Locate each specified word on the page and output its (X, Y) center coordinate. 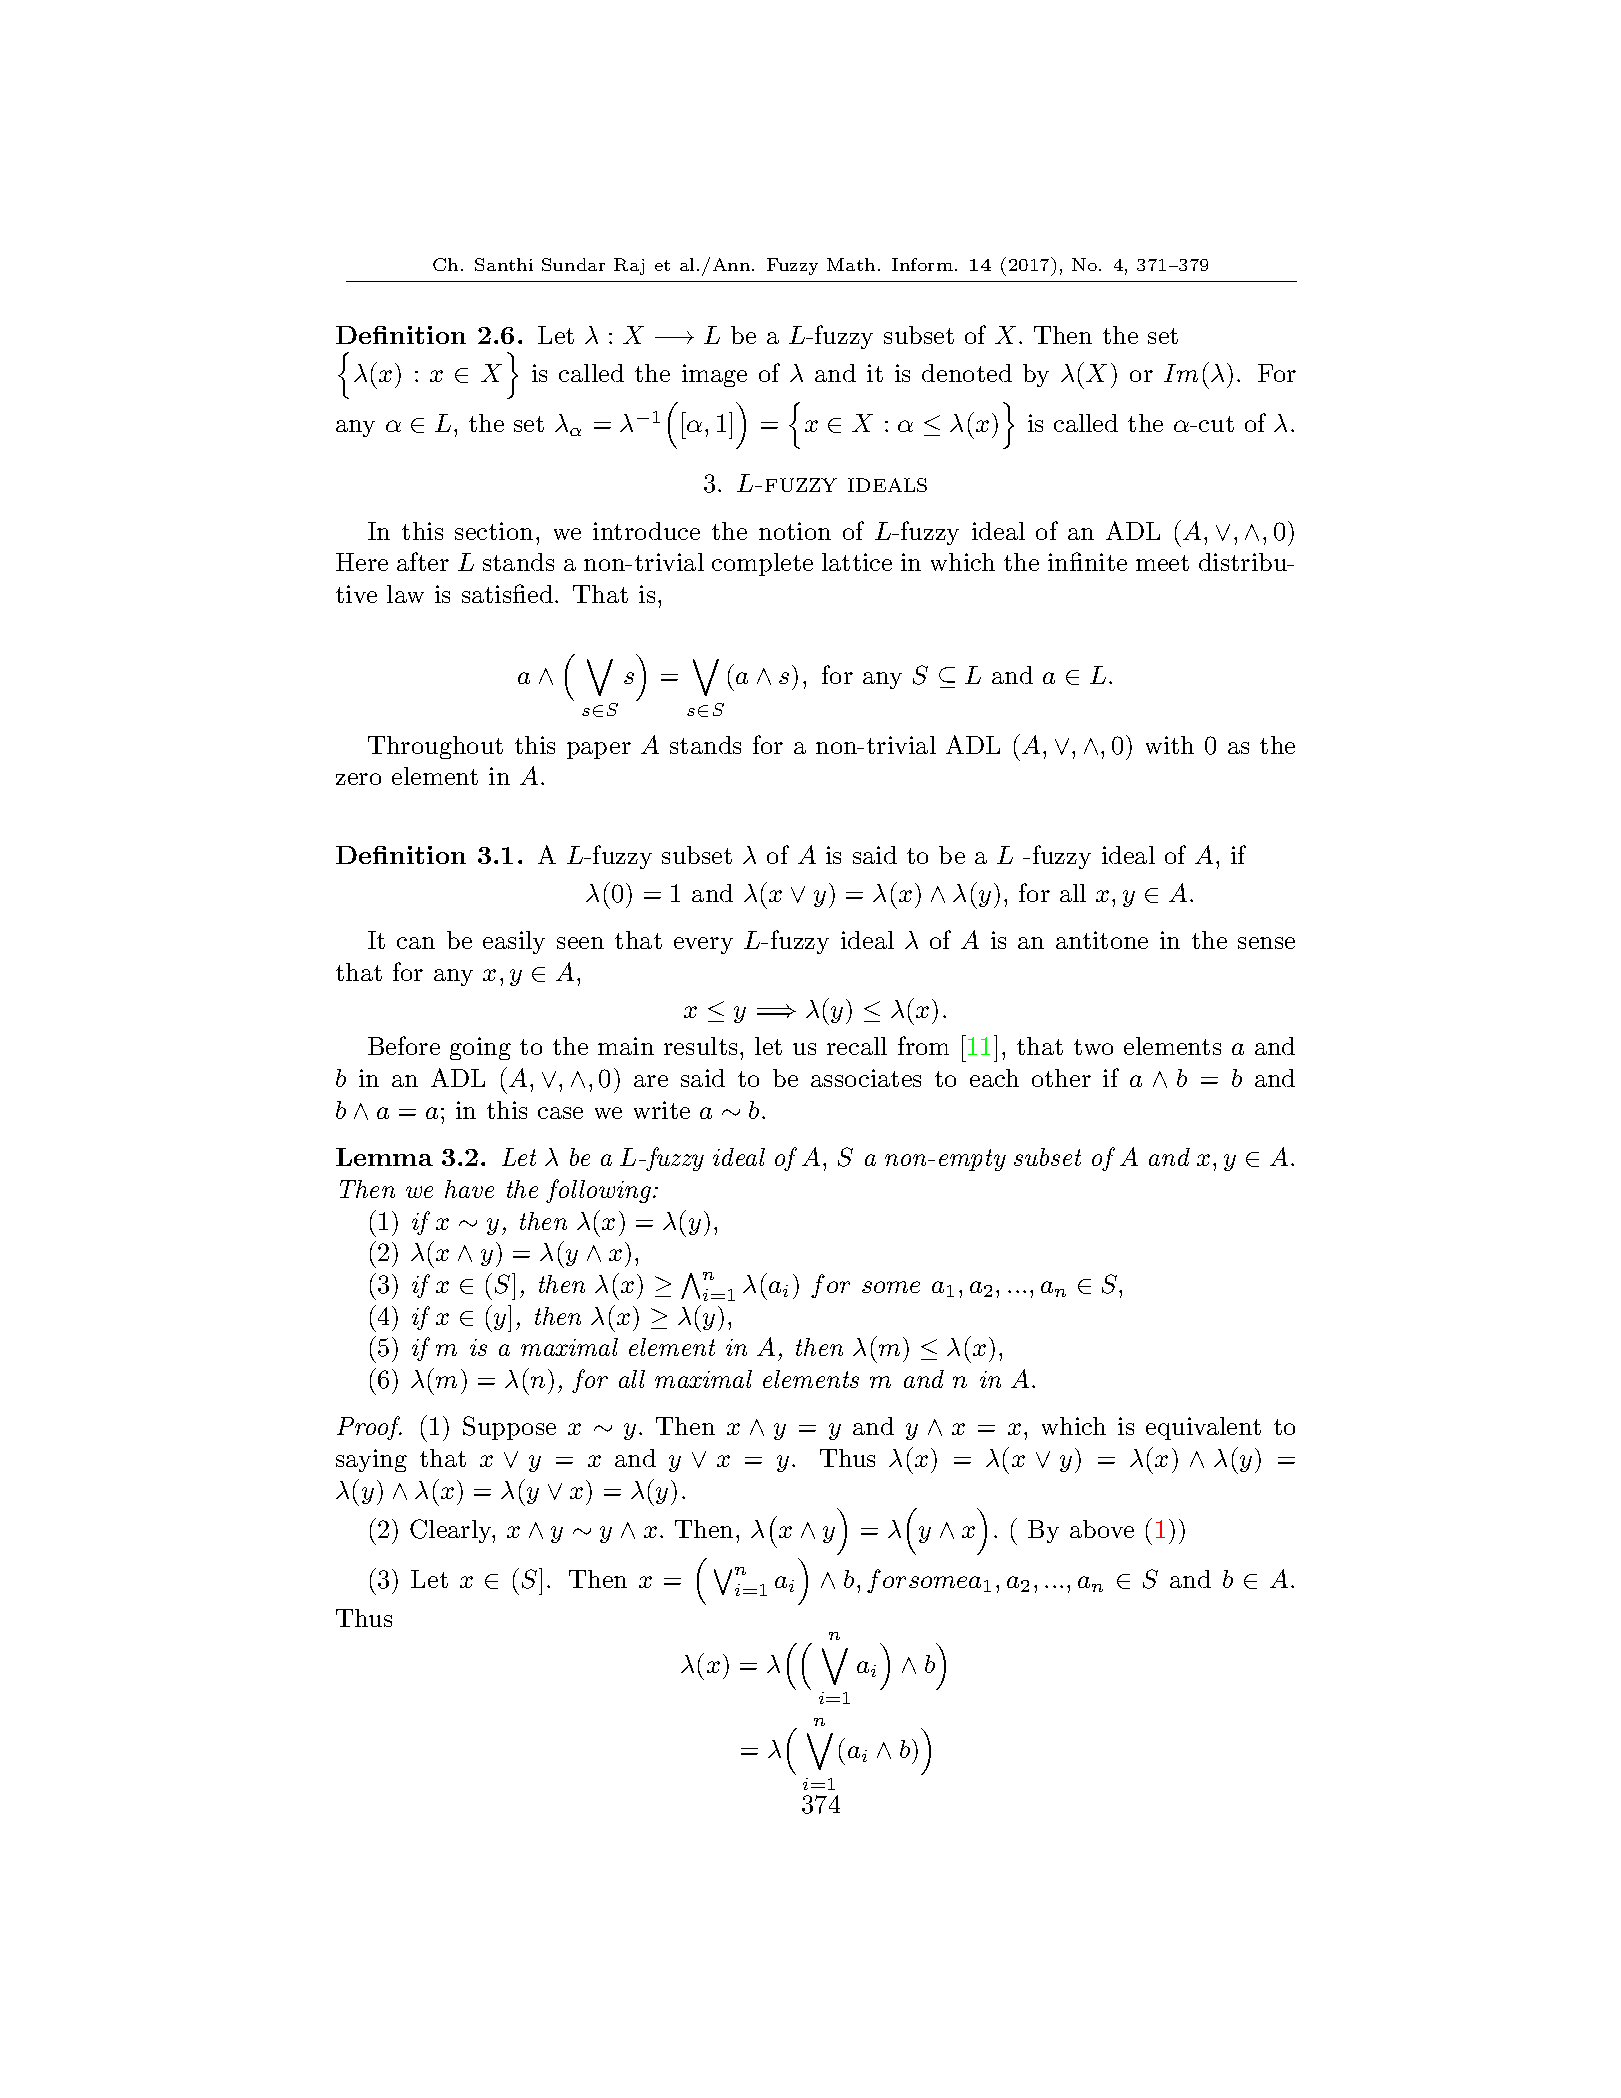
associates (866, 1078)
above (1102, 1529)
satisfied (507, 593)
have (469, 1189)
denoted (967, 373)
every (703, 945)
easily (514, 942)
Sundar (573, 264)
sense (1266, 943)
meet (1162, 563)
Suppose (509, 1428)
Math (851, 264)
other (1061, 1078)
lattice (857, 562)
